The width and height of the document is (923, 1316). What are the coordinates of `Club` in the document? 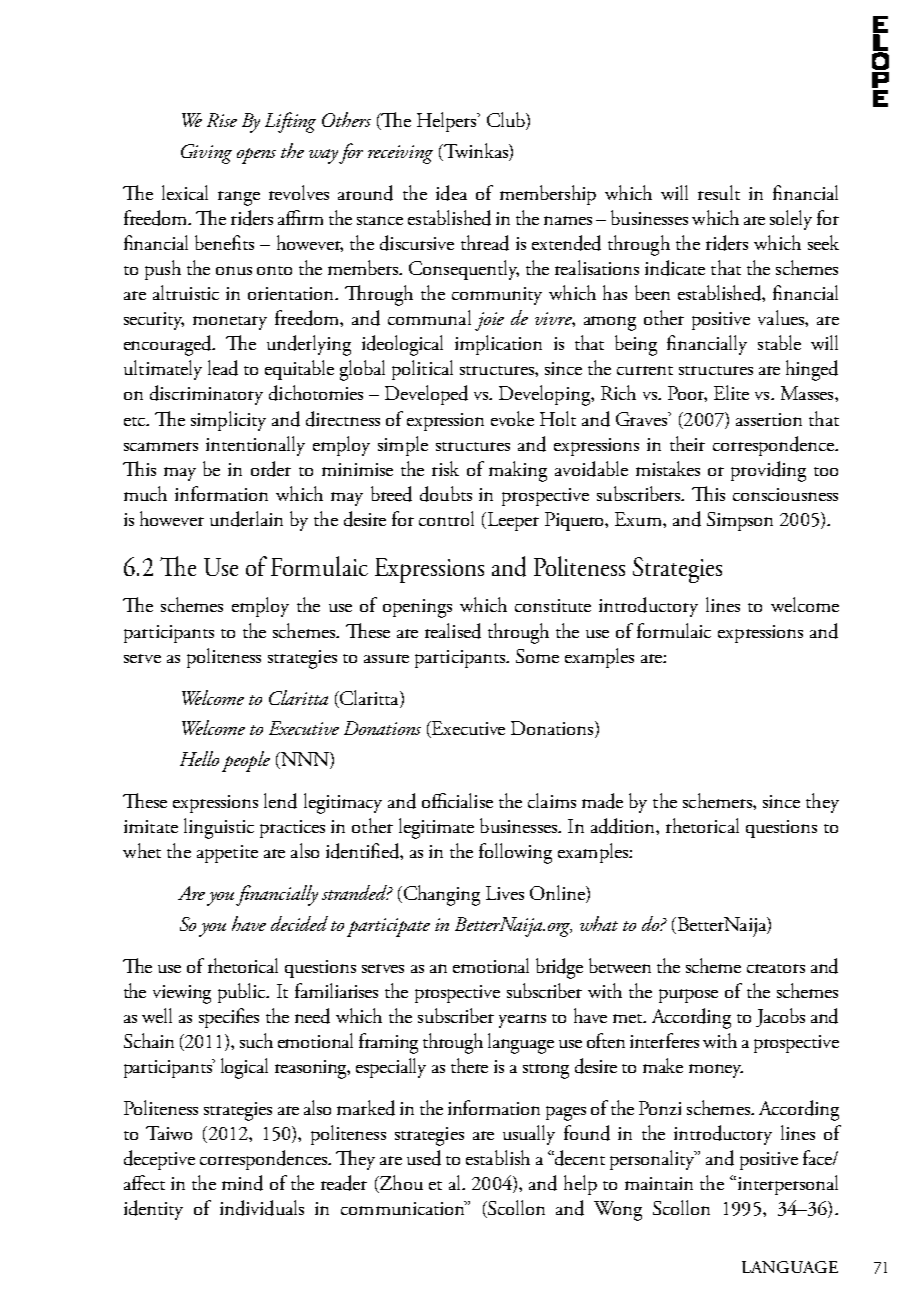 It's located at (507, 121).
